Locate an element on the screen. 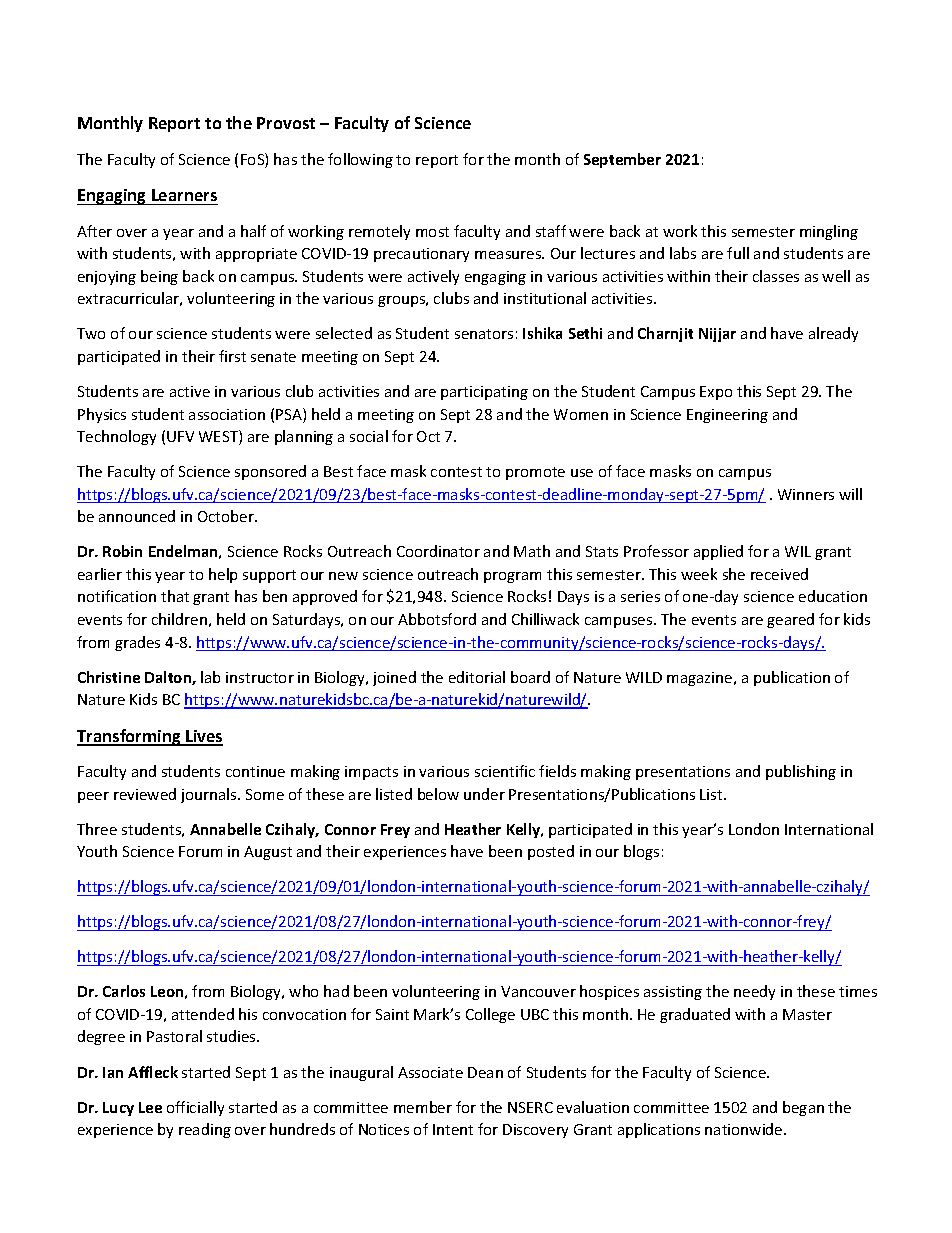 This screenshot has height=1233, width=952. journals is located at coordinates (210, 795).
